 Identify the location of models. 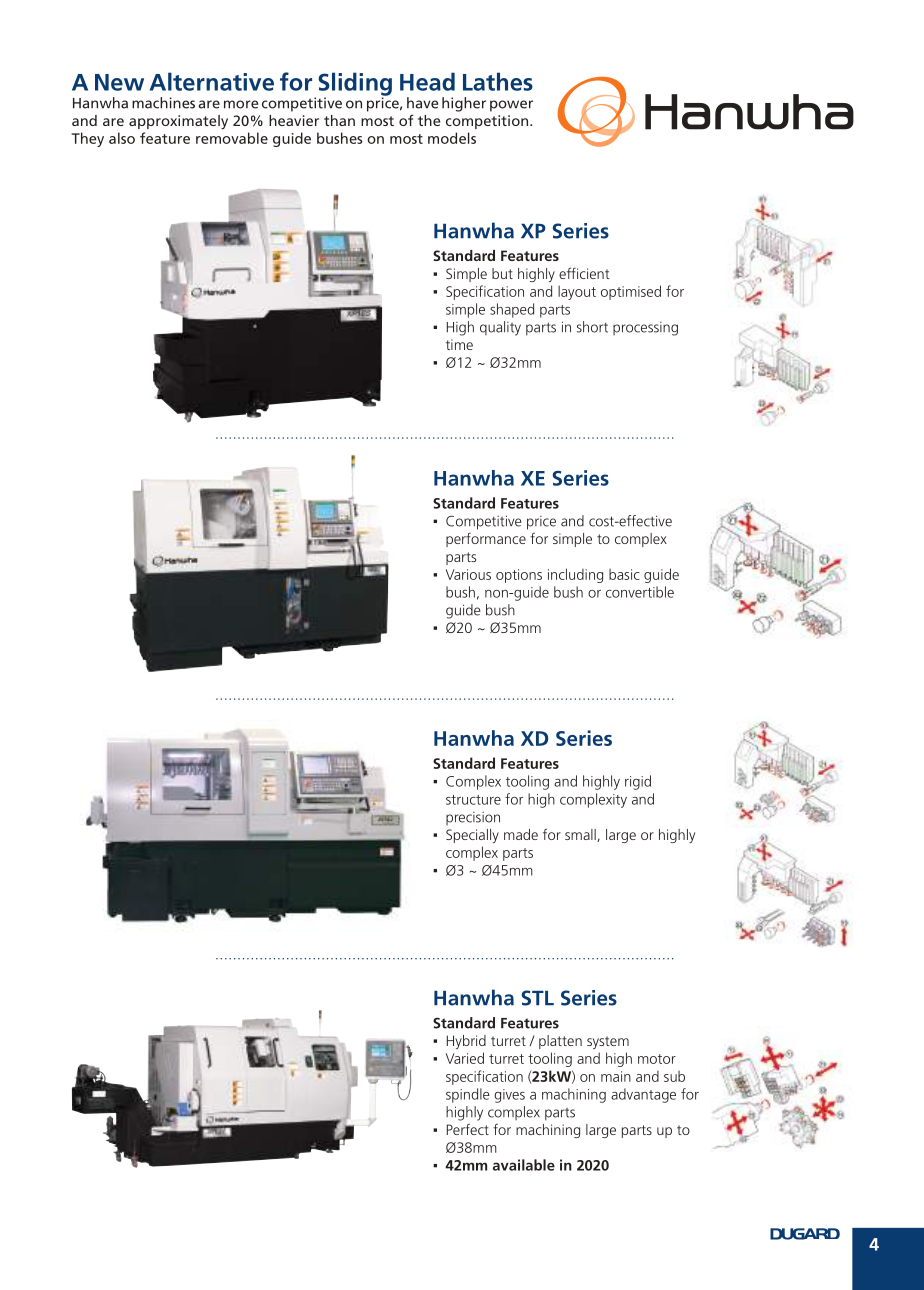
(452, 138).
